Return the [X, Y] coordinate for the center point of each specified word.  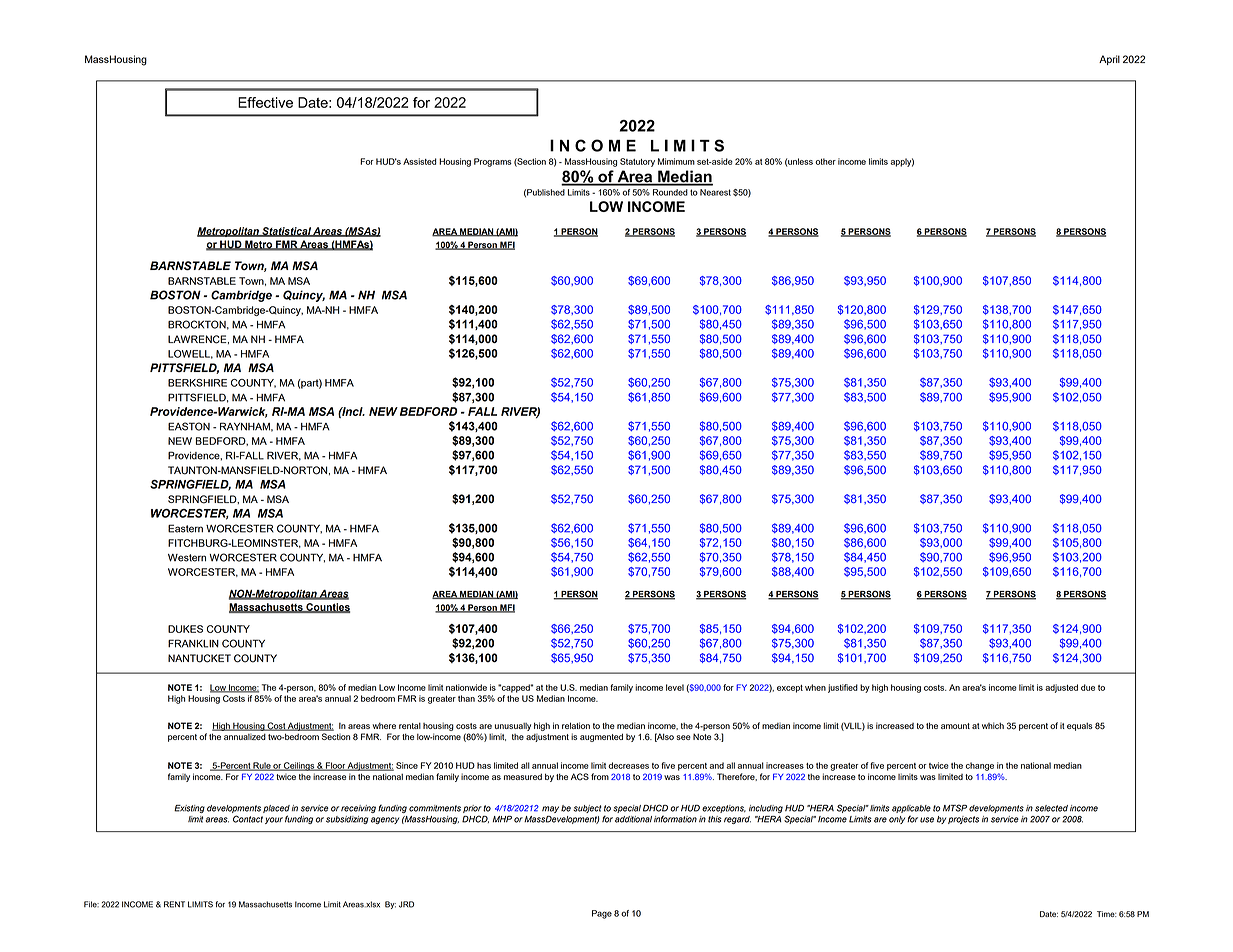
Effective [265, 102]
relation [576, 725]
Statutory [637, 162]
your [274, 820]
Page [602, 914]
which [993, 725]
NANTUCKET [199, 658]
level [675, 687]
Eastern [185, 528]
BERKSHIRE [197, 383]
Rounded [670, 192]
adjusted [1061, 688]
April [1109, 60]
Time [1107, 914]
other [825, 161]
